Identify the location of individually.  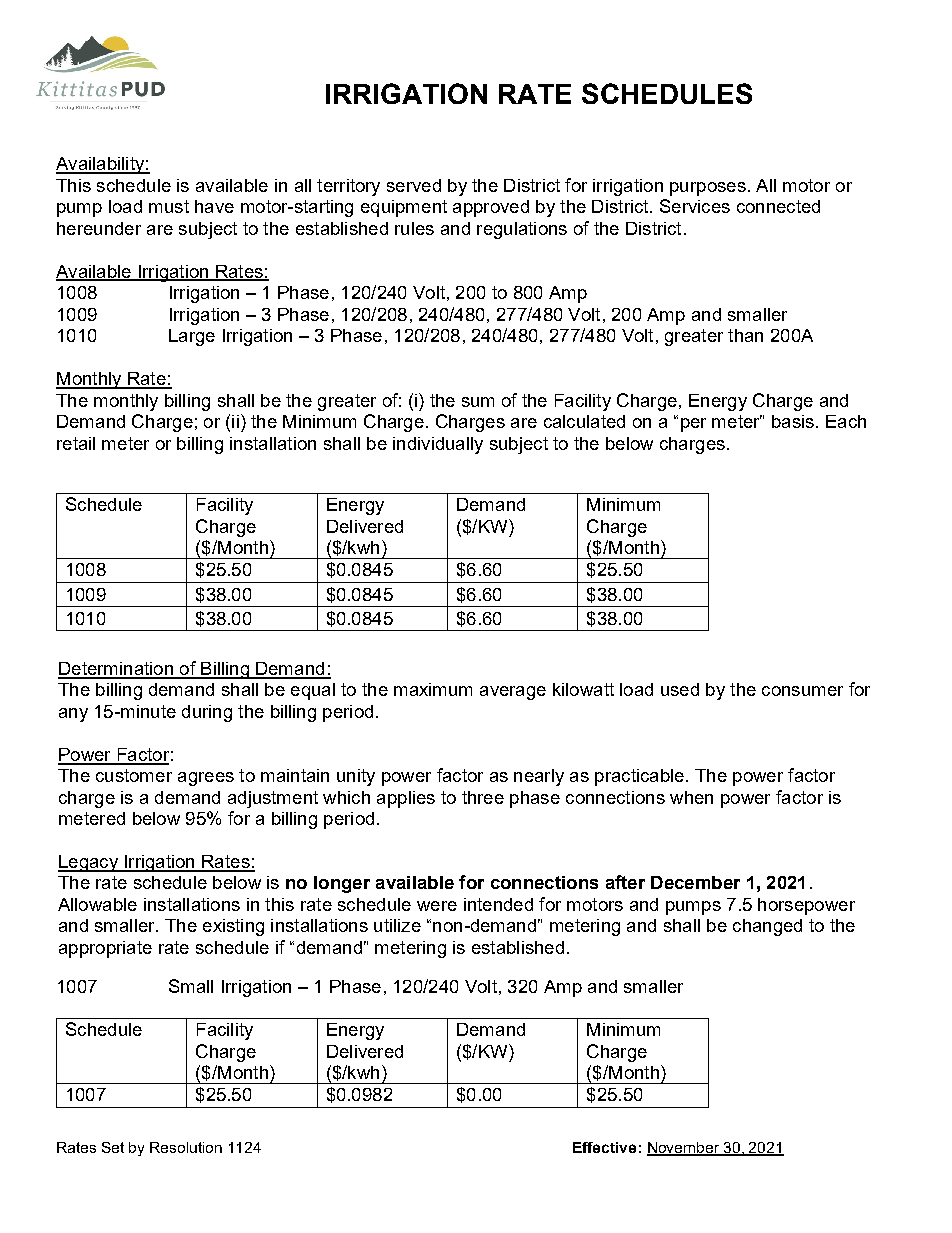
(438, 445).
